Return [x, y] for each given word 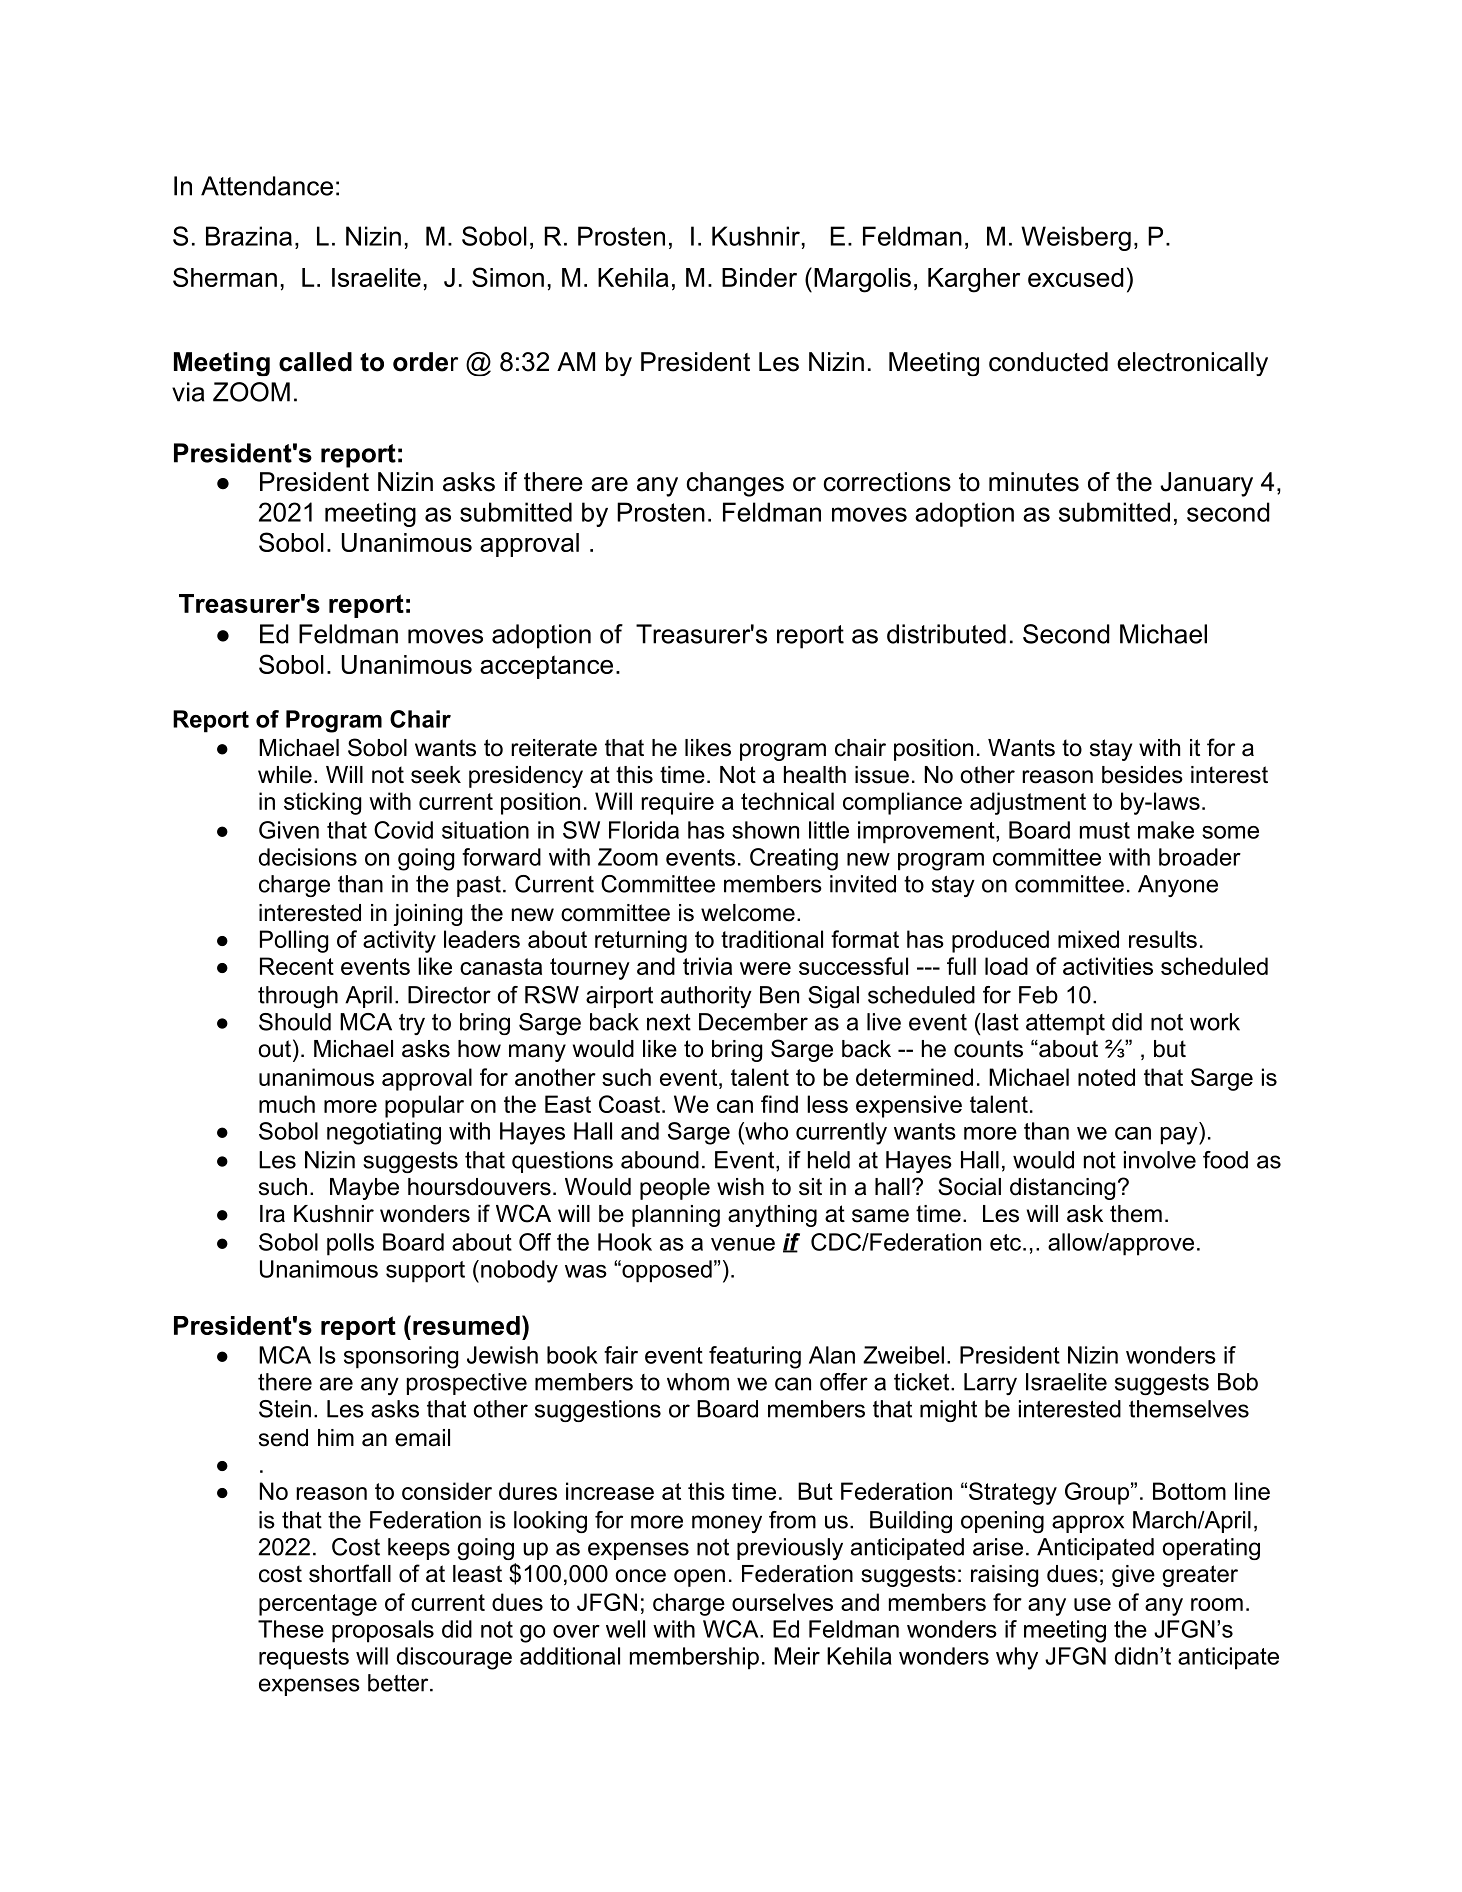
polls [350, 1244]
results [1163, 939]
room [1217, 1604]
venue [743, 1244]
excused [1076, 277]
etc [1005, 1242]
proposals [383, 1631]
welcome [748, 913]
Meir [797, 1656]
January [1206, 484]
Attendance [267, 186]
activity [399, 941]
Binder [759, 277]
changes [735, 484]
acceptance [546, 667]
